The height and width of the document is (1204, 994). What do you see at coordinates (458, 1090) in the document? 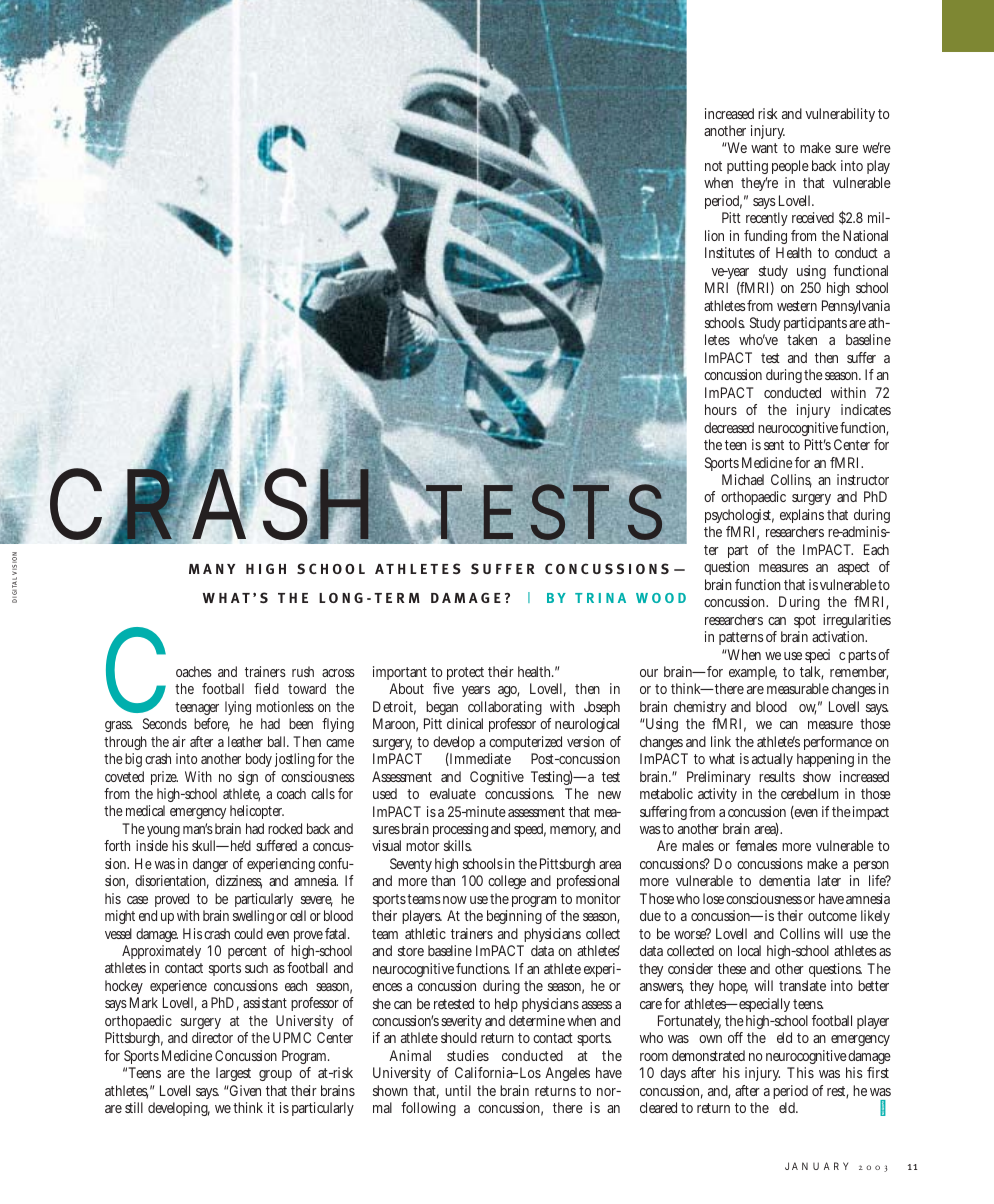
I see `until` at bounding box center [458, 1090].
